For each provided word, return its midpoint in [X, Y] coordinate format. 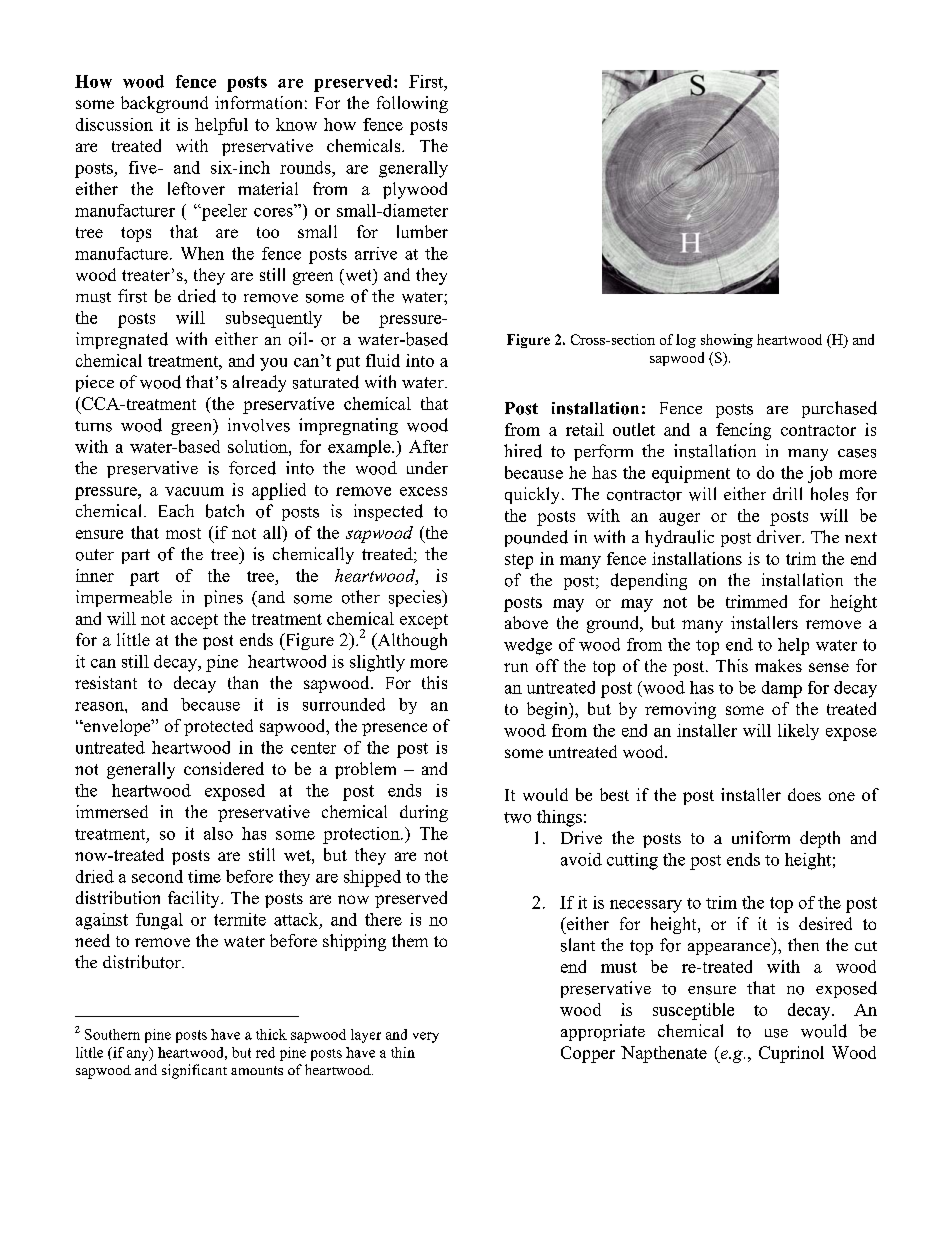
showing [727, 341]
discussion [114, 124]
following [412, 104]
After [428, 446]
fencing [743, 431]
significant [194, 1071]
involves [259, 425]
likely [798, 732]
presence [394, 729]
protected [218, 727]
